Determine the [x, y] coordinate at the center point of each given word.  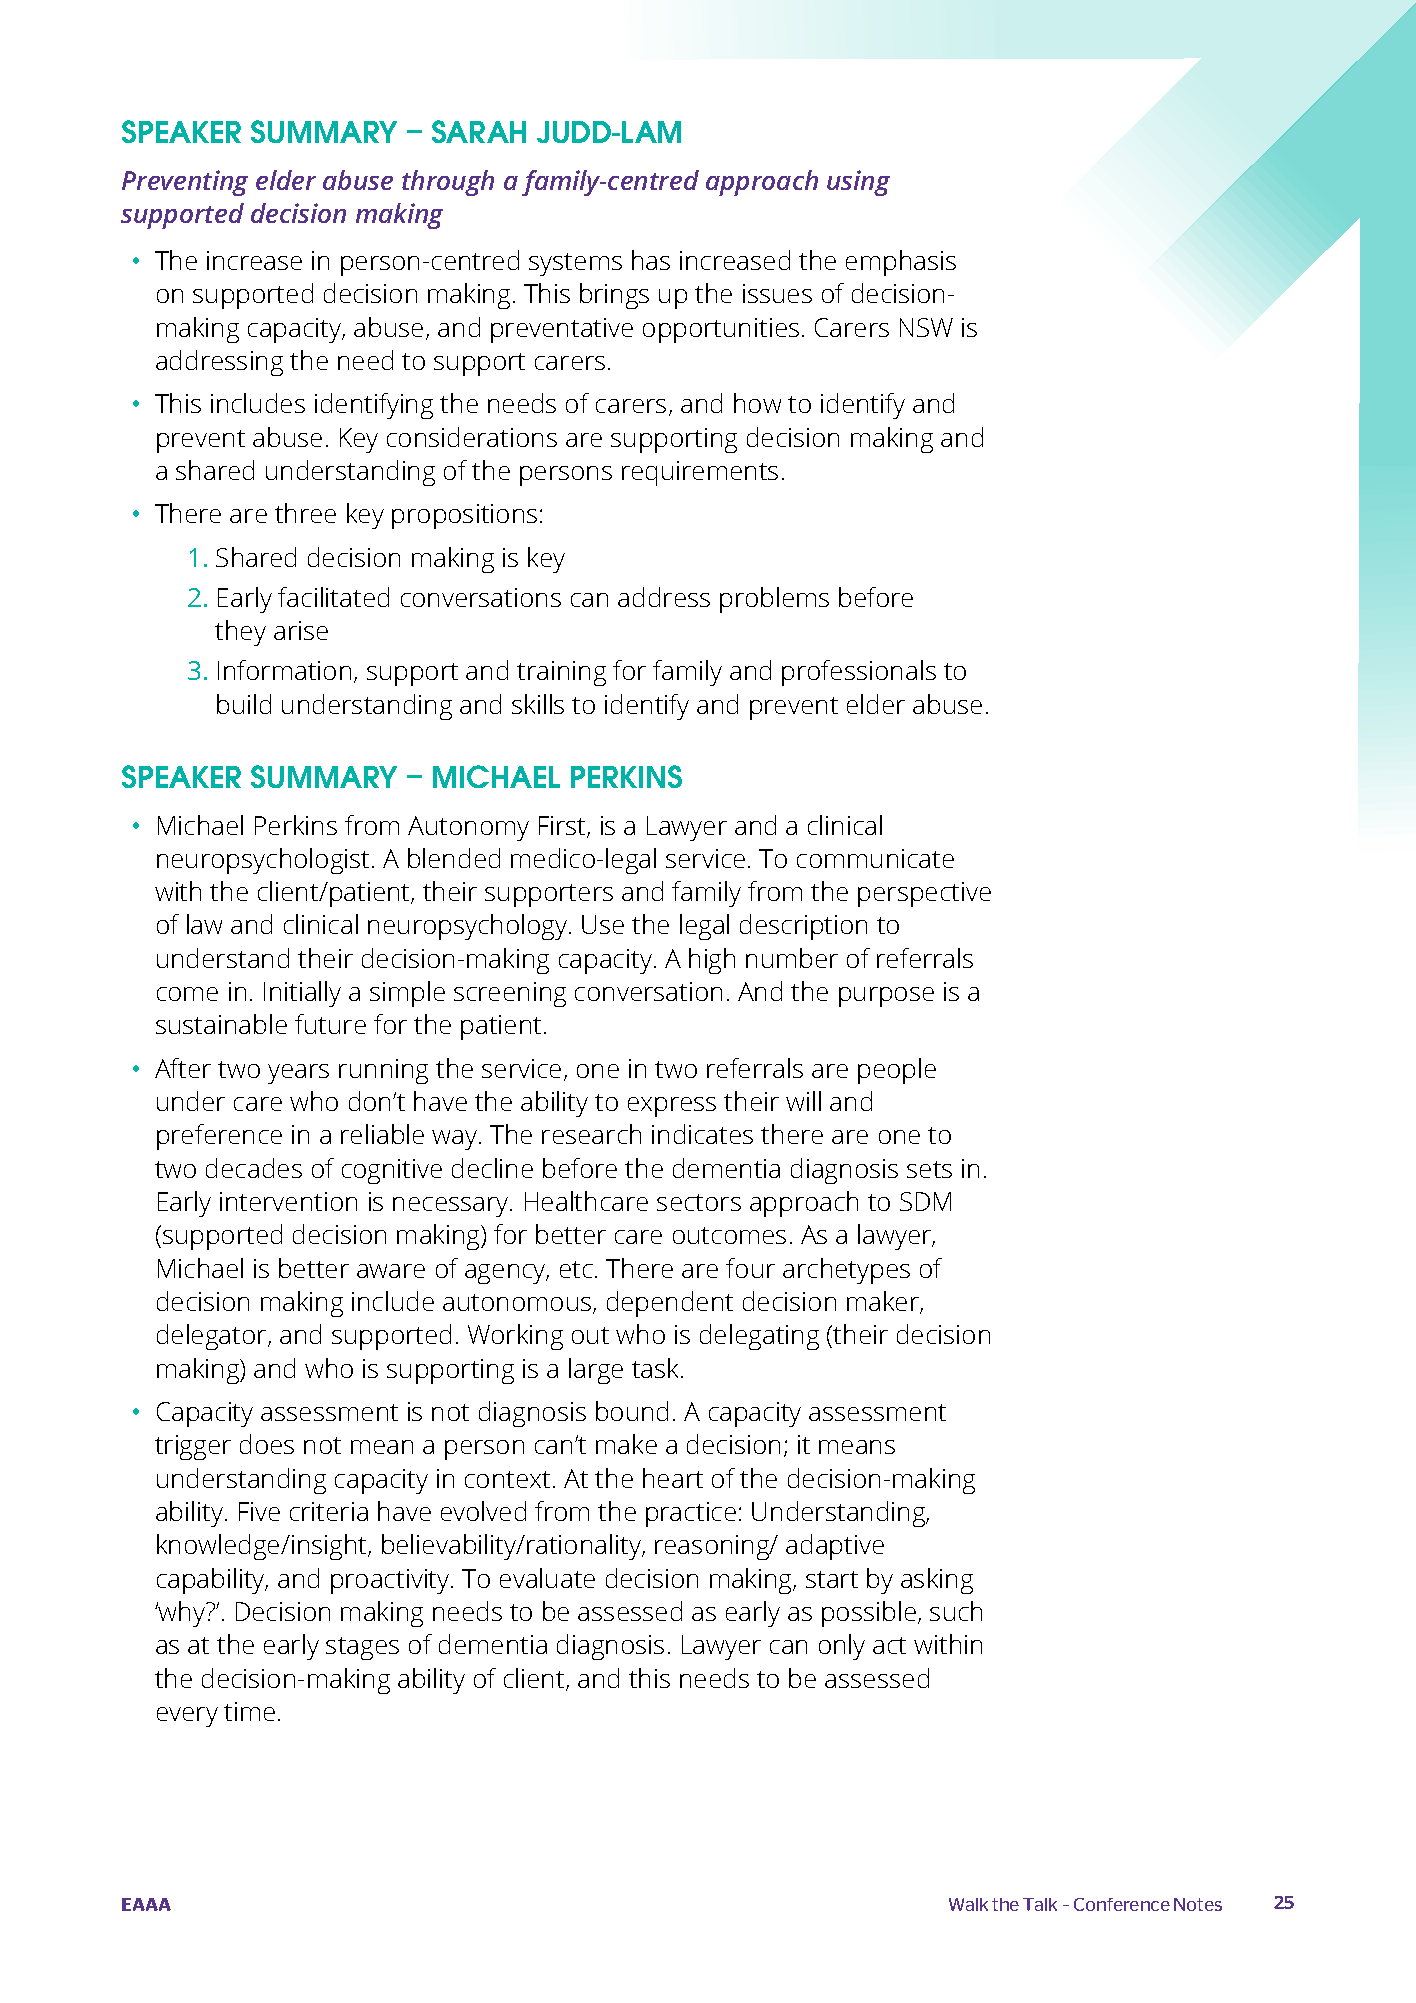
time [249, 1711]
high [712, 961]
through [448, 183]
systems [575, 264]
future [330, 1024]
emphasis [901, 263]
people [897, 1071]
